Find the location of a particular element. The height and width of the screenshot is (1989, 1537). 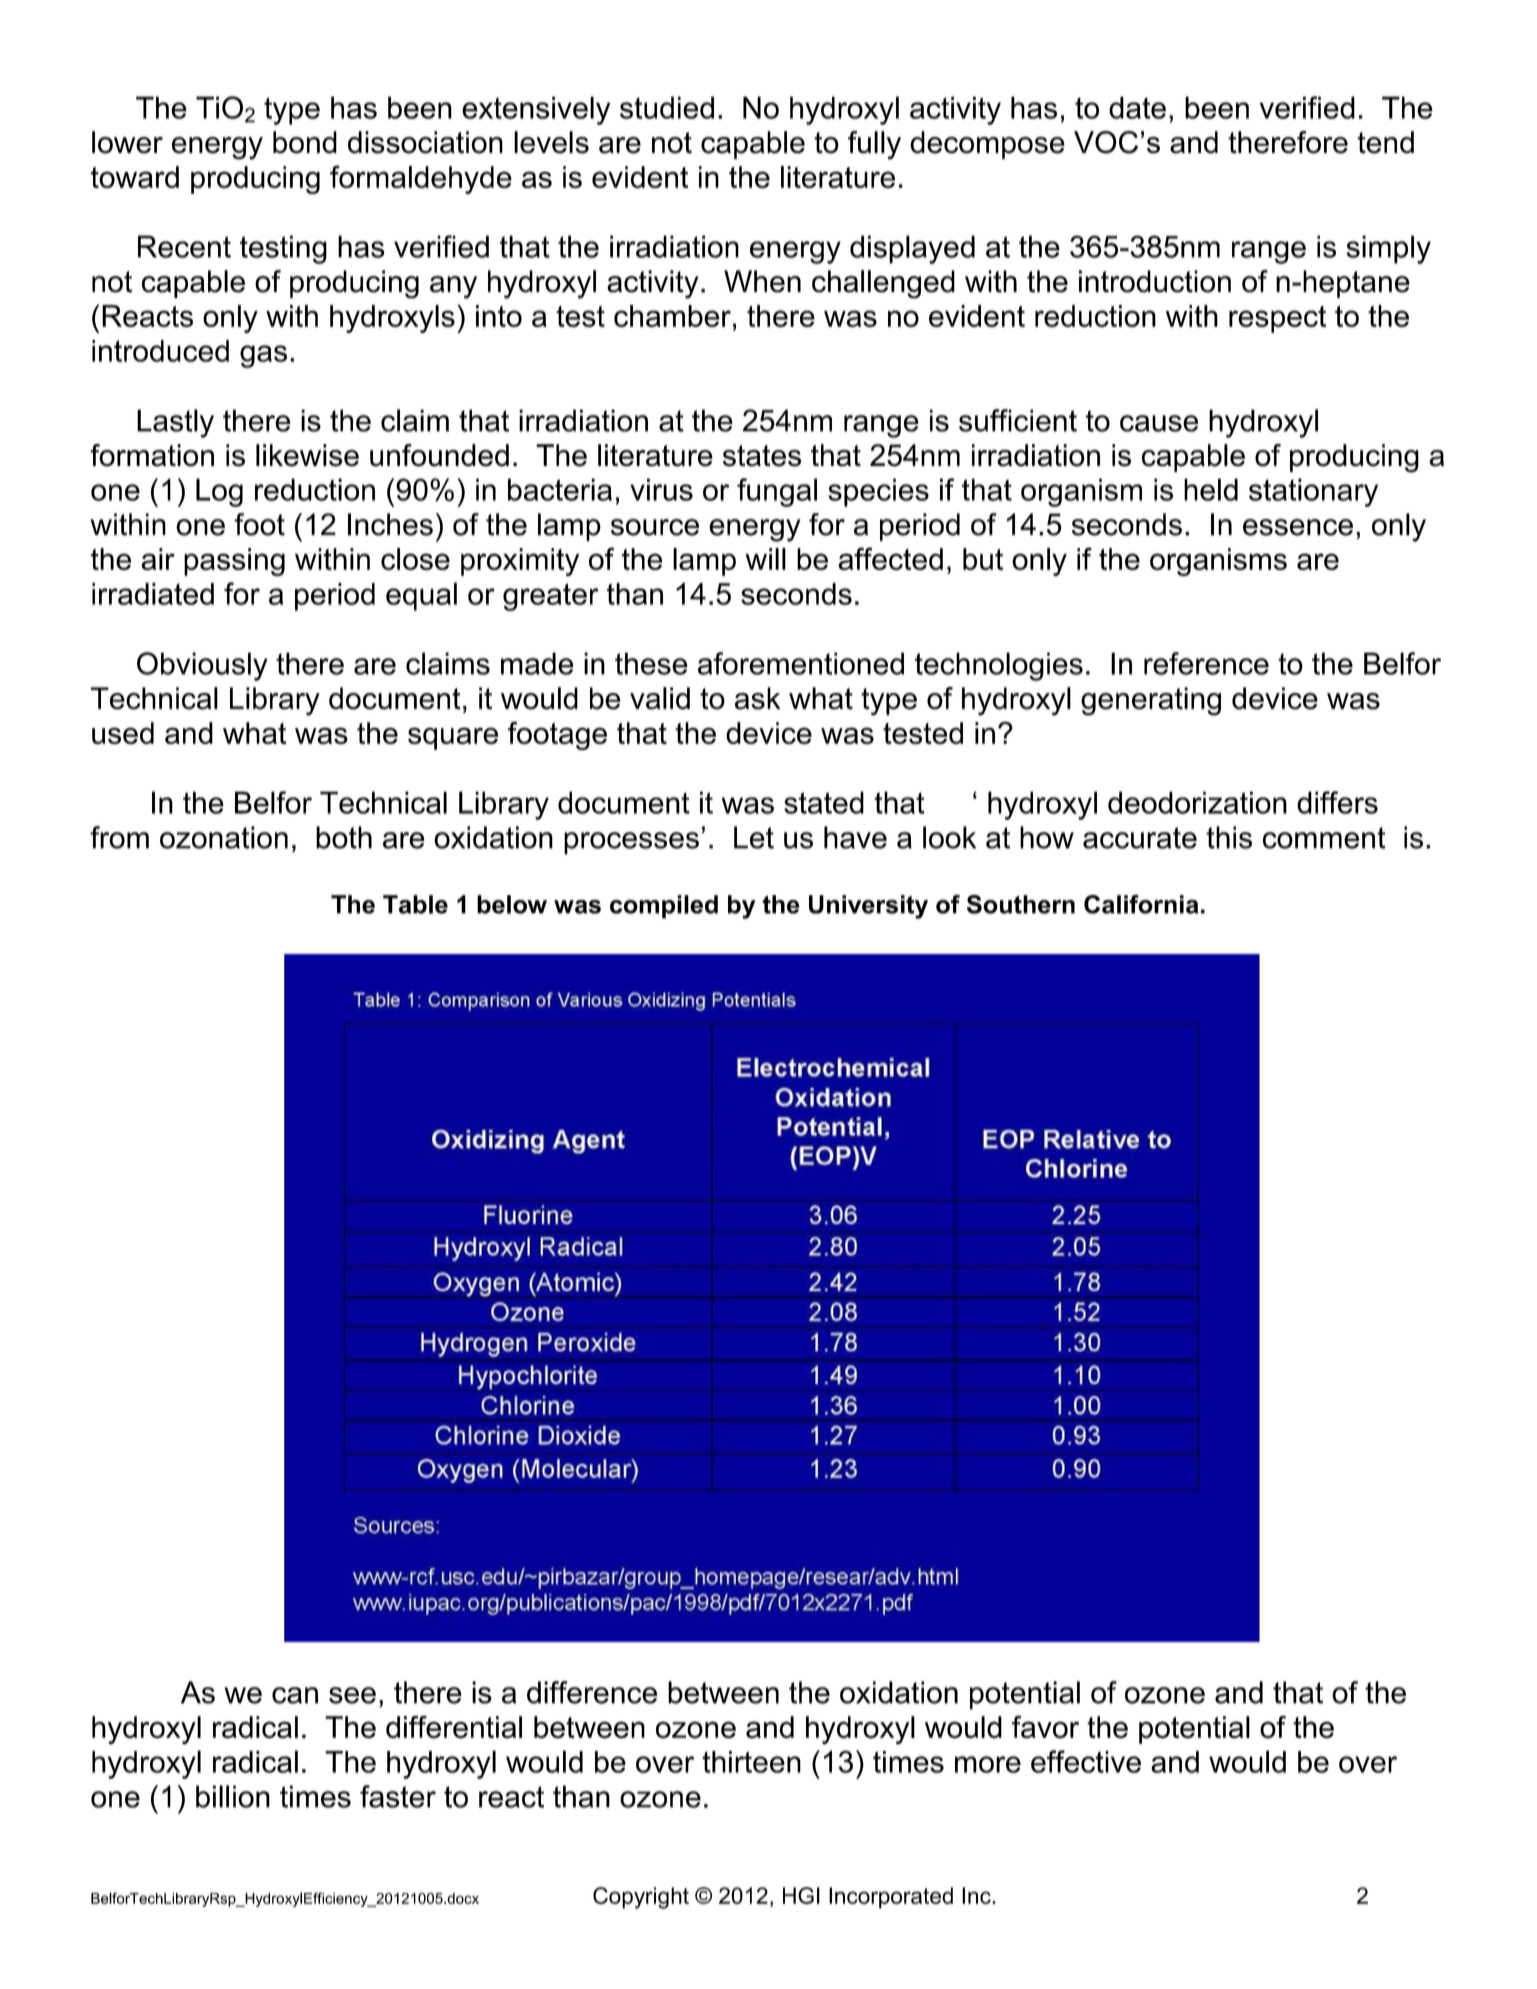

compiled is located at coordinates (664, 907).
